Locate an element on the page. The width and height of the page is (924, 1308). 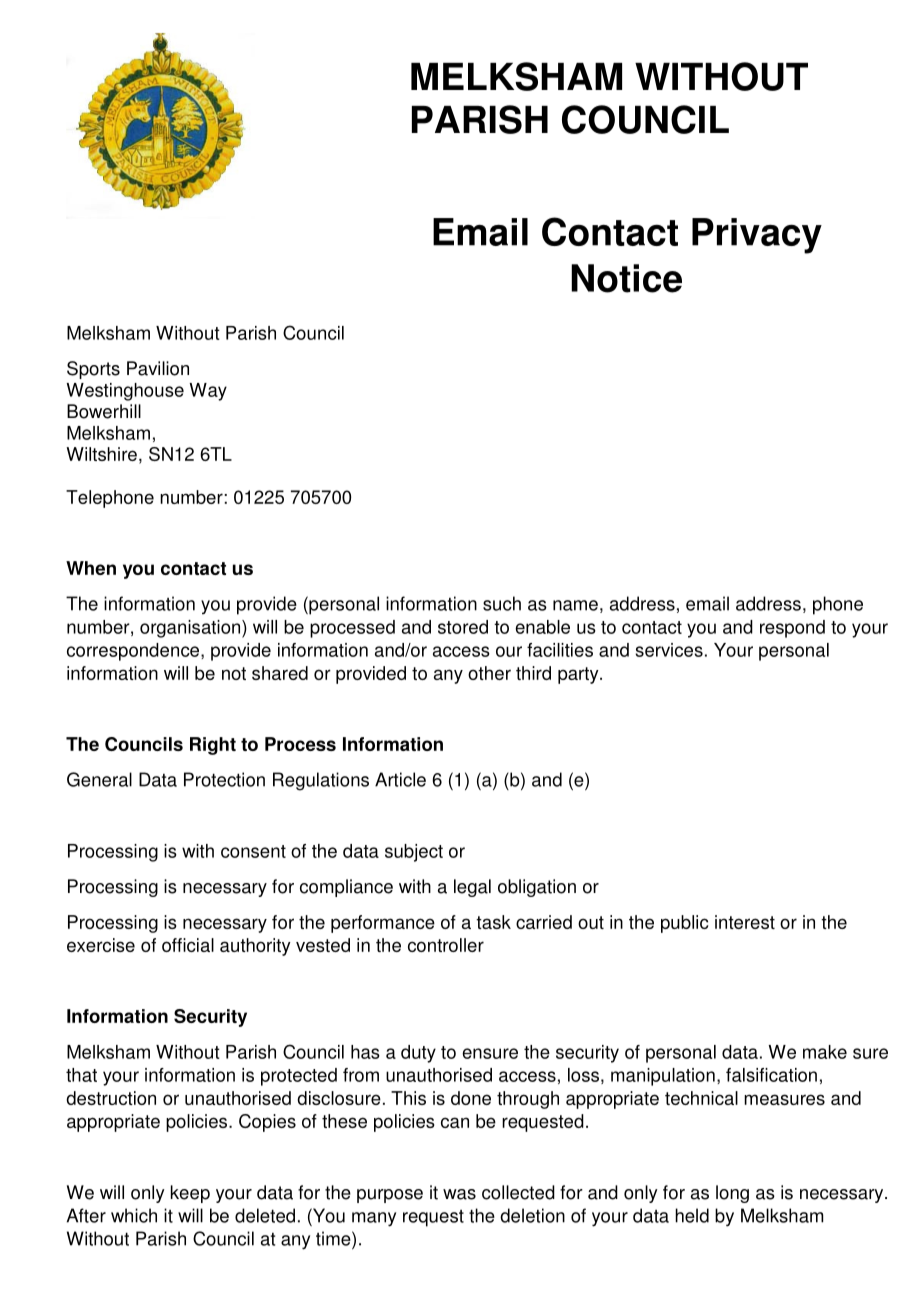
services is located at coordinates (669, 650).
